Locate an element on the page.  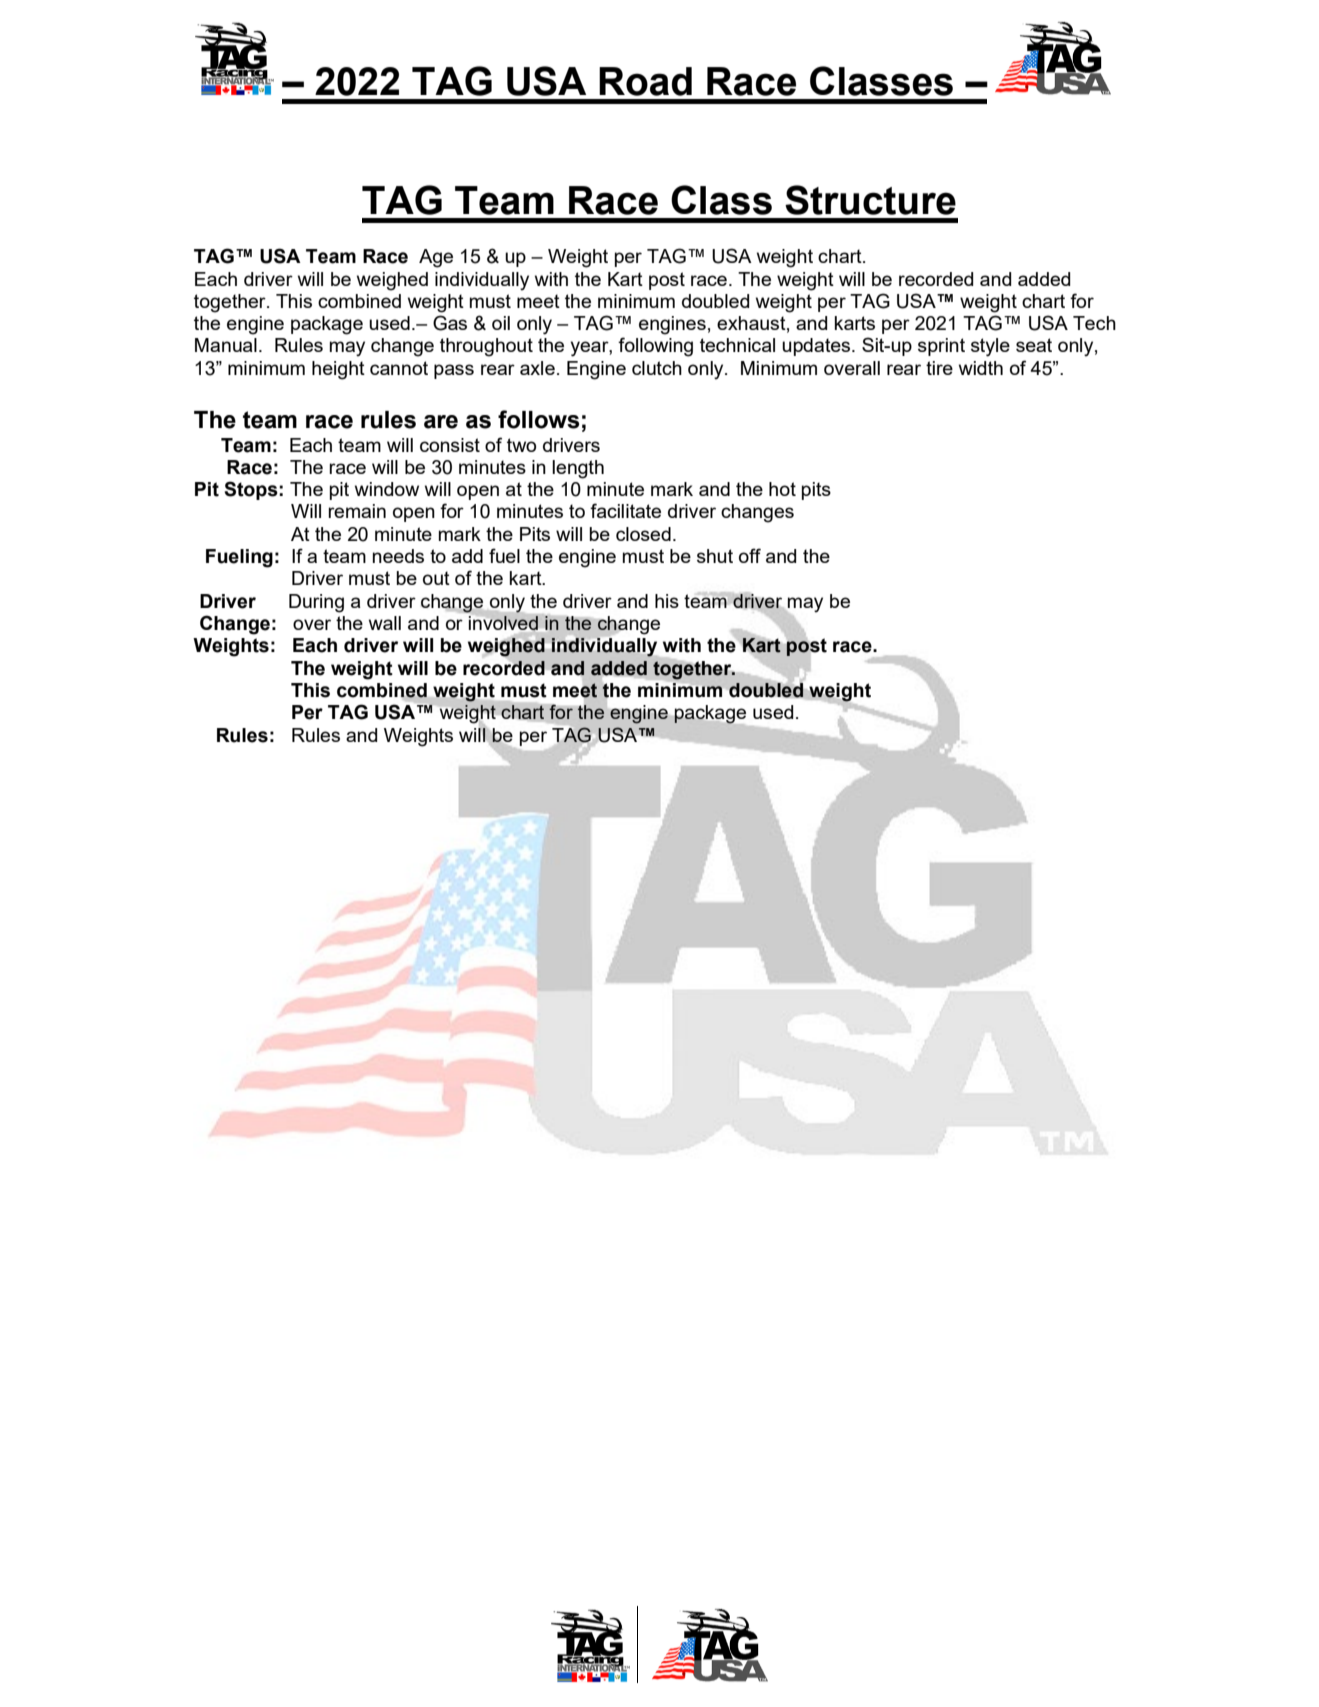
height is located at coordinates (338, 370).
